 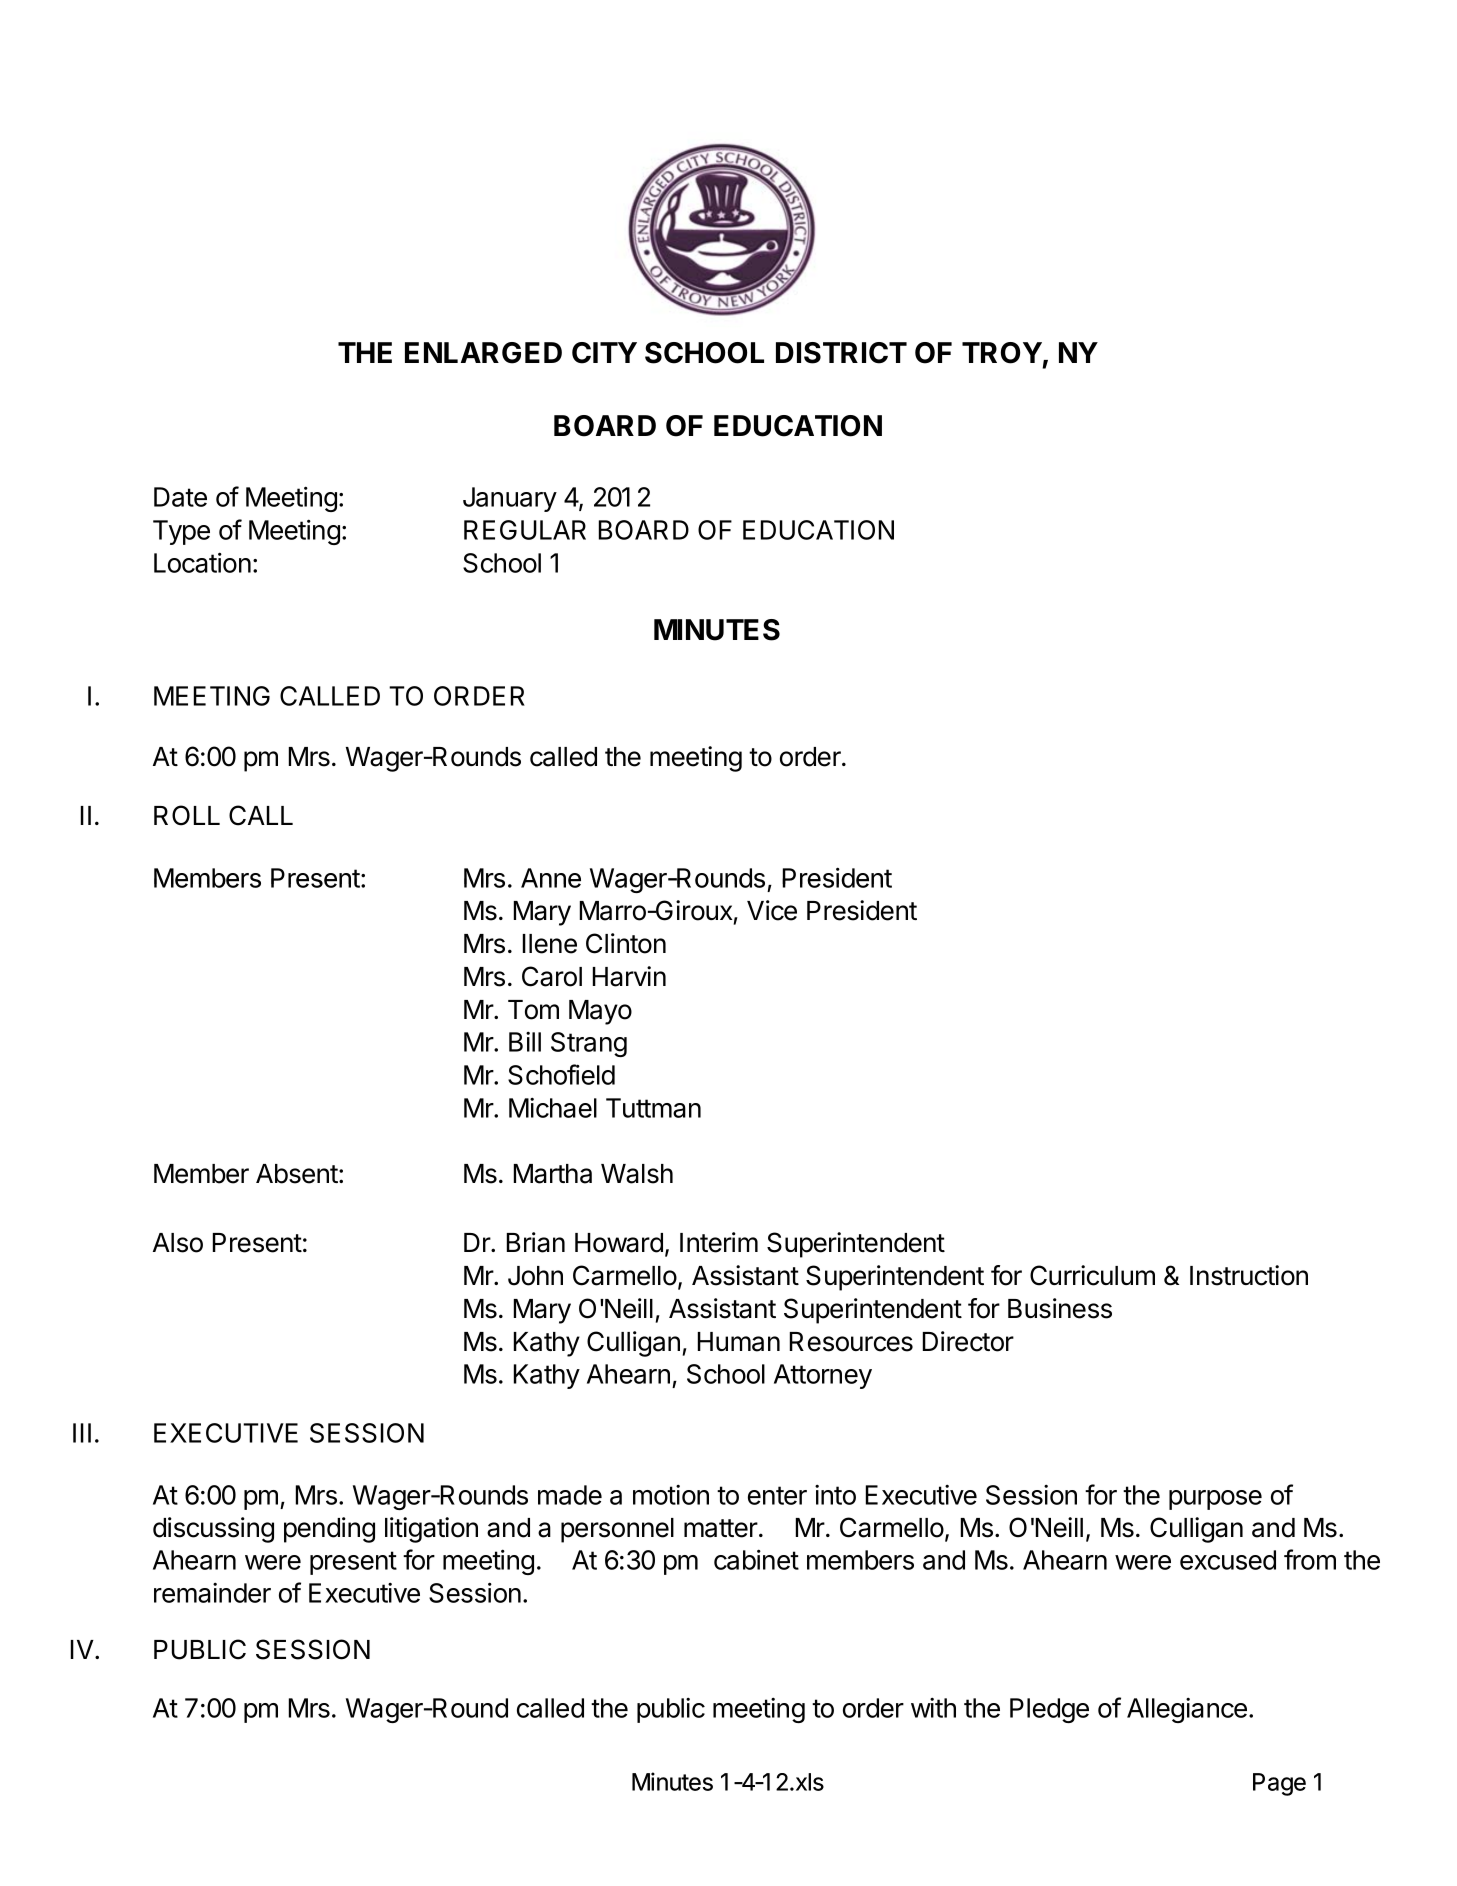 I want to click on CITY, so click(x=604, y=353).
